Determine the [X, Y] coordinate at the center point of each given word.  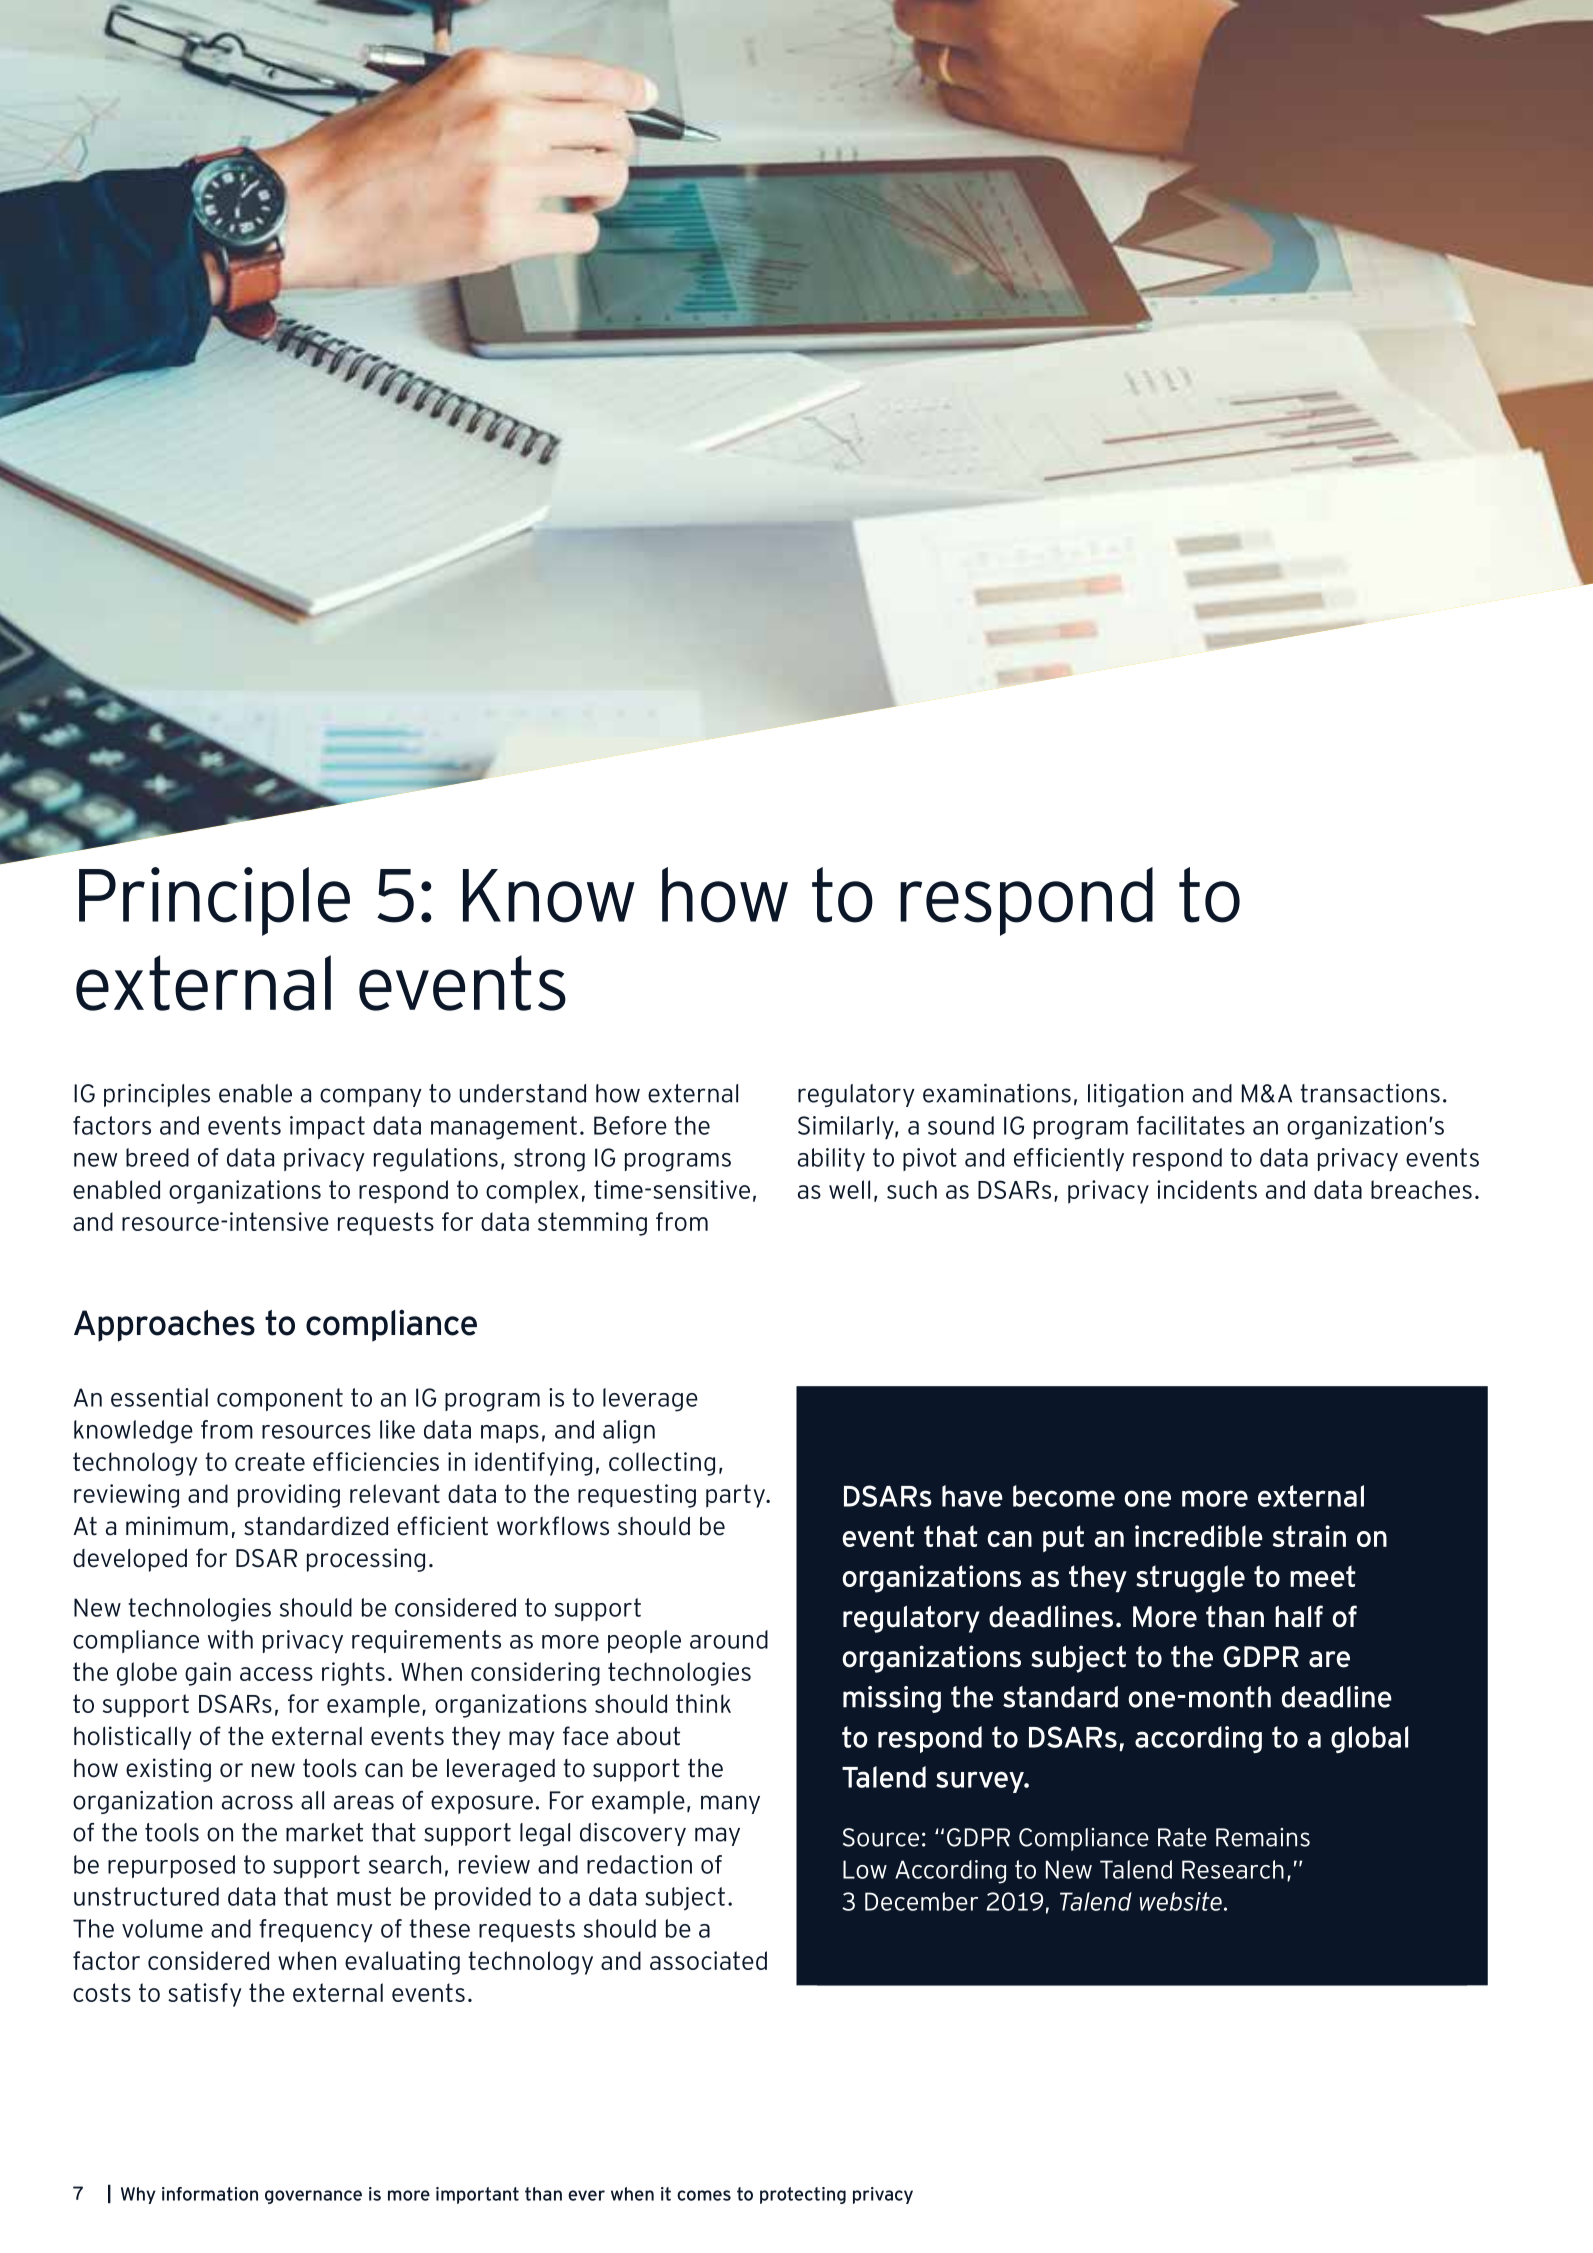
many [730, 1804]
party [736, 1496]
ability [831, 1159]
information [210, 2194]
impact [327, 1127]
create [270, 1461]
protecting [803, 2195]
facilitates [1191, 1125]
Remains [1263, 1837]
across [257, 1802]
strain [1309, 1536]
